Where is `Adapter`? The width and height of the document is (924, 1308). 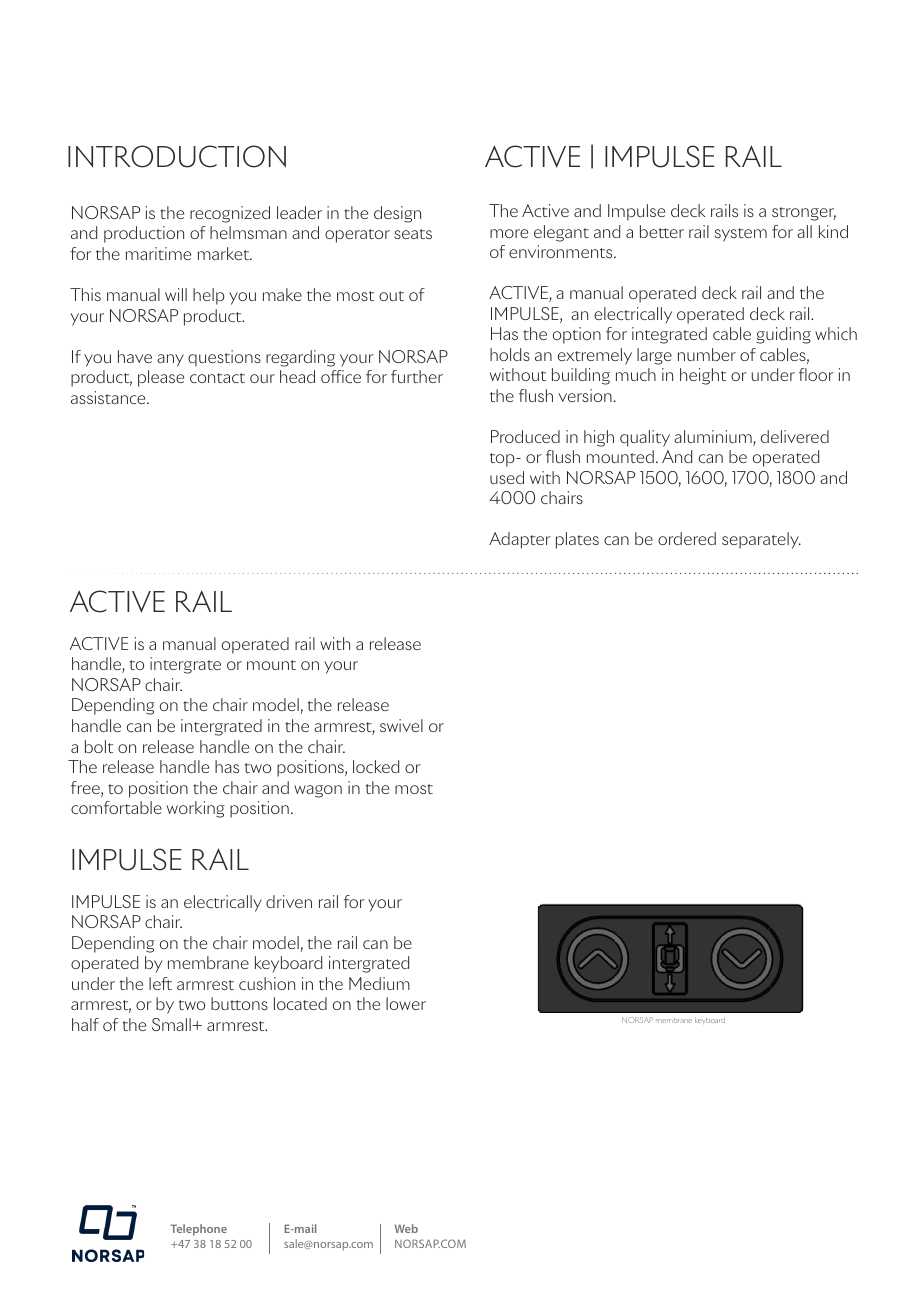 Adapter is located at coordinates (520, 540).
